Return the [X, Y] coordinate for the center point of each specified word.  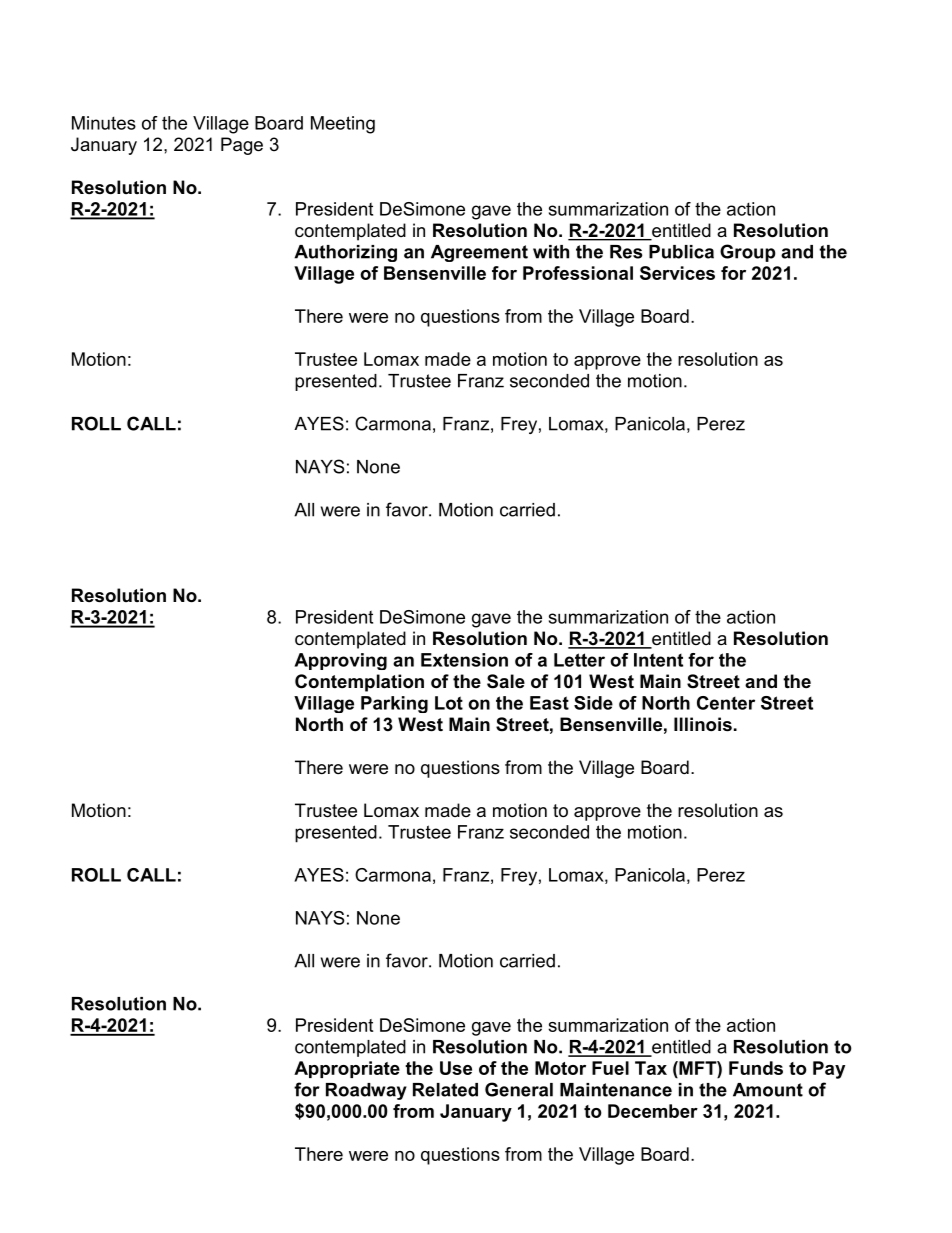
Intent [658, 660]
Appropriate [347, 1069]
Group [748, 253]
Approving [340, 661]
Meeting [343, 125]
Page [242, 146]
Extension [464, 660]
